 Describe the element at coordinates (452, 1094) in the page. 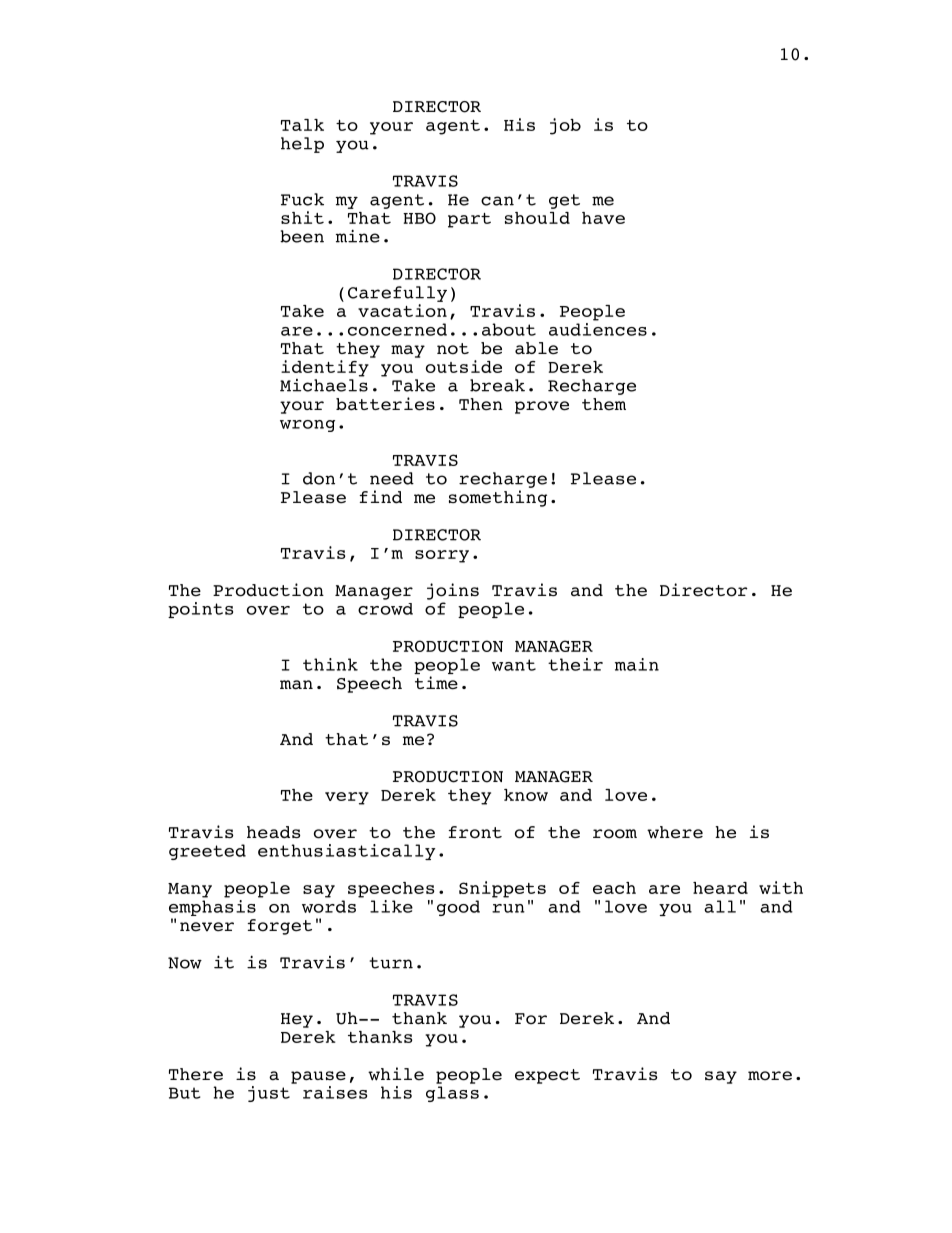

I see `glass` at that location.
